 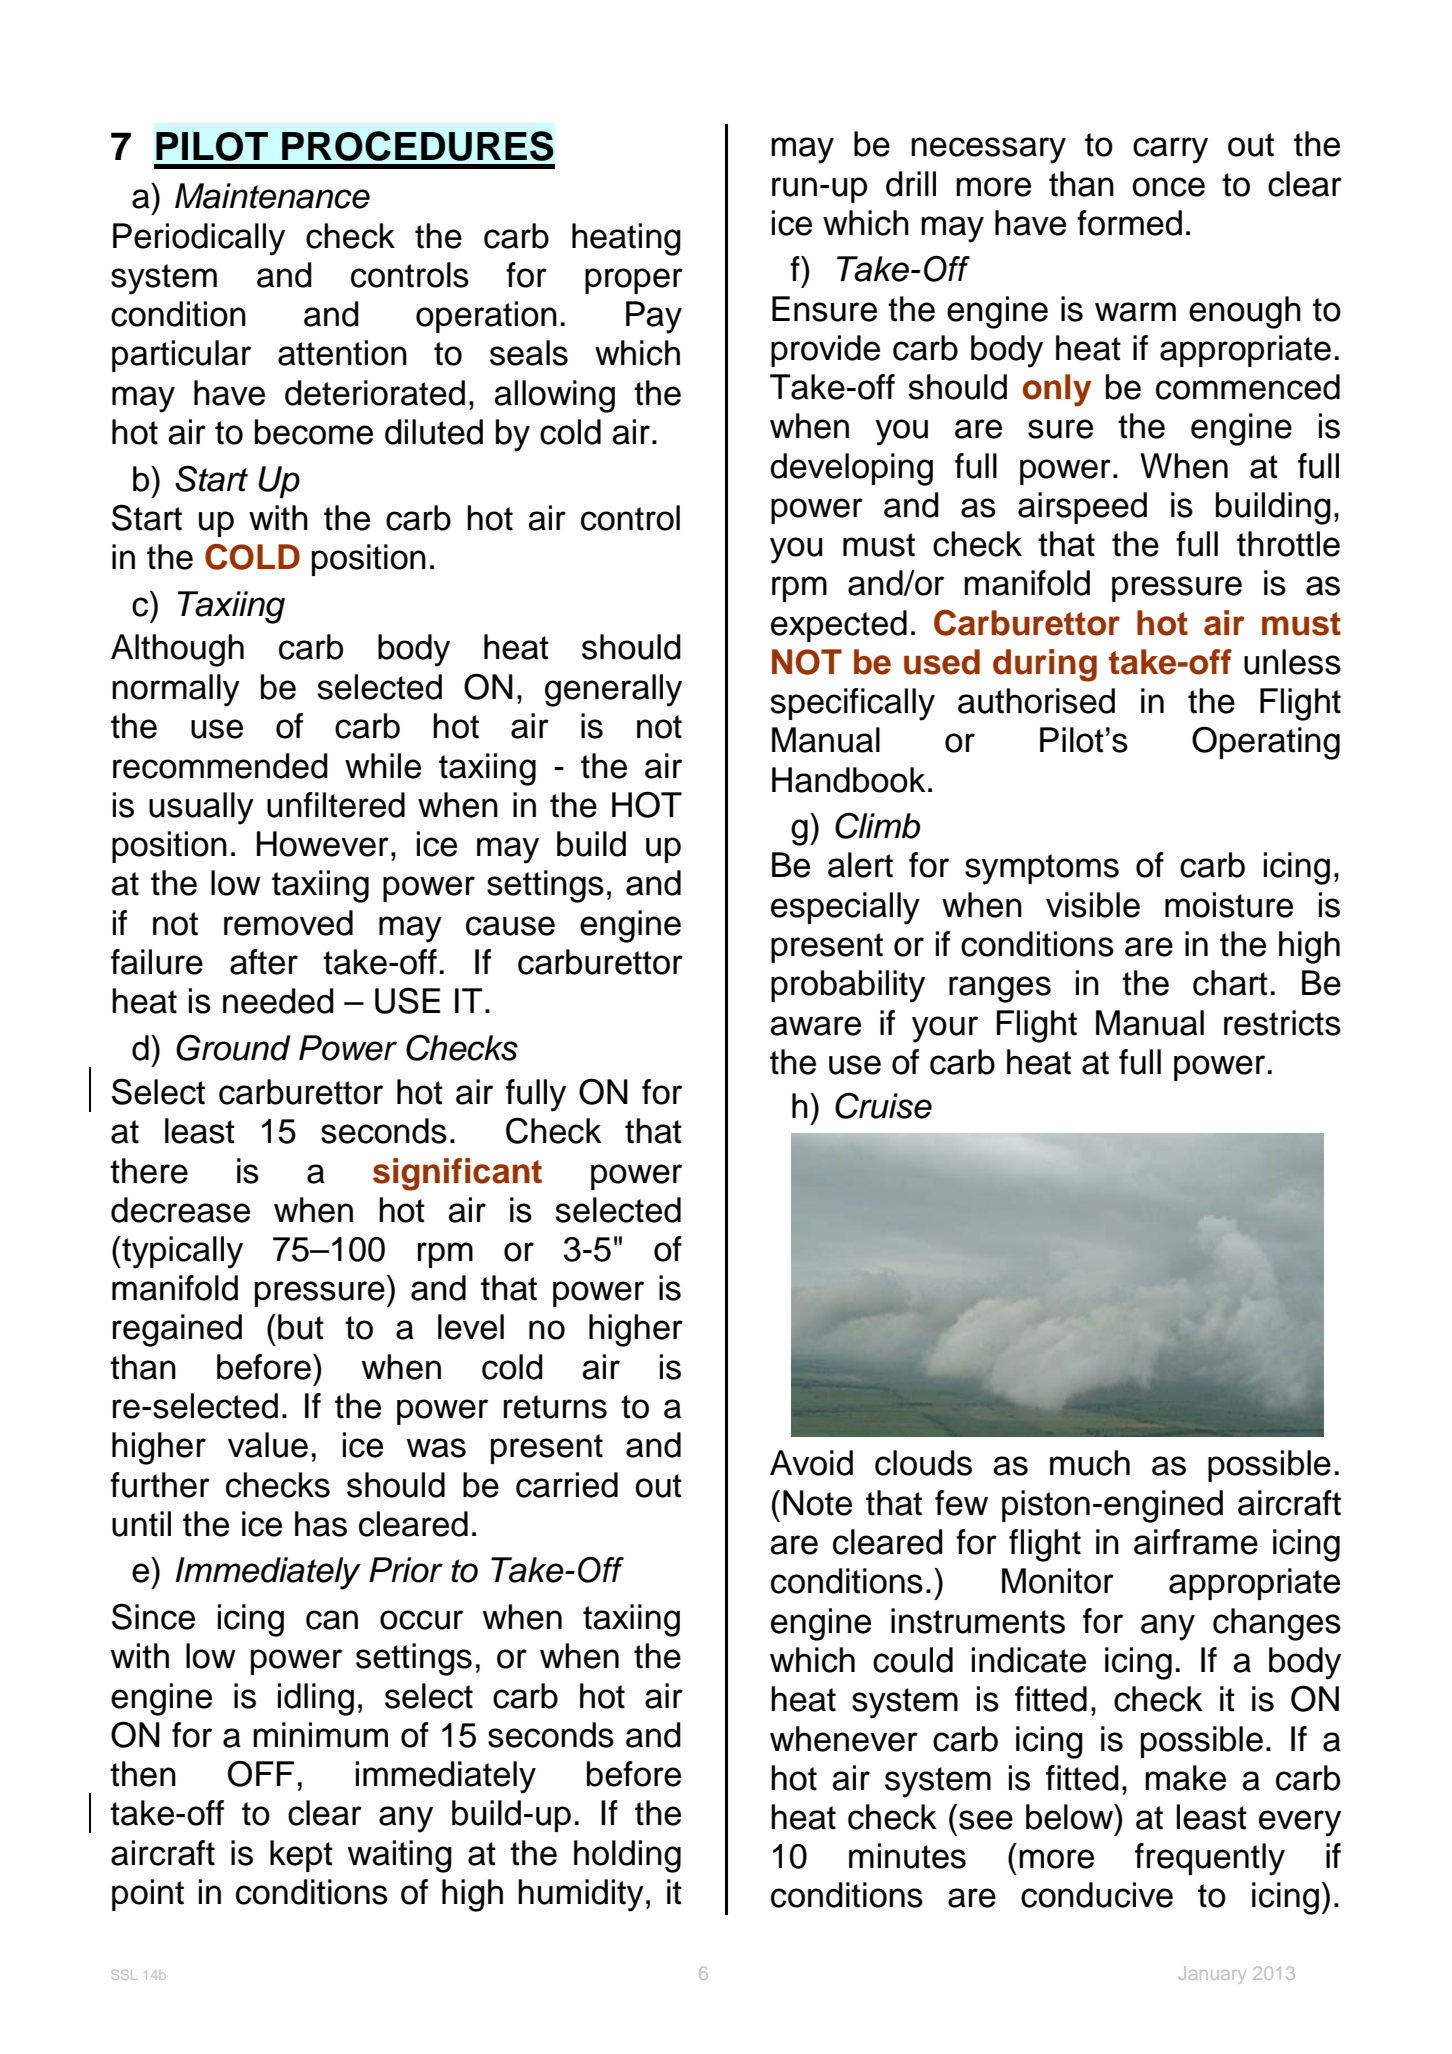 I want to click on during, so click(x=1045, y=665).
